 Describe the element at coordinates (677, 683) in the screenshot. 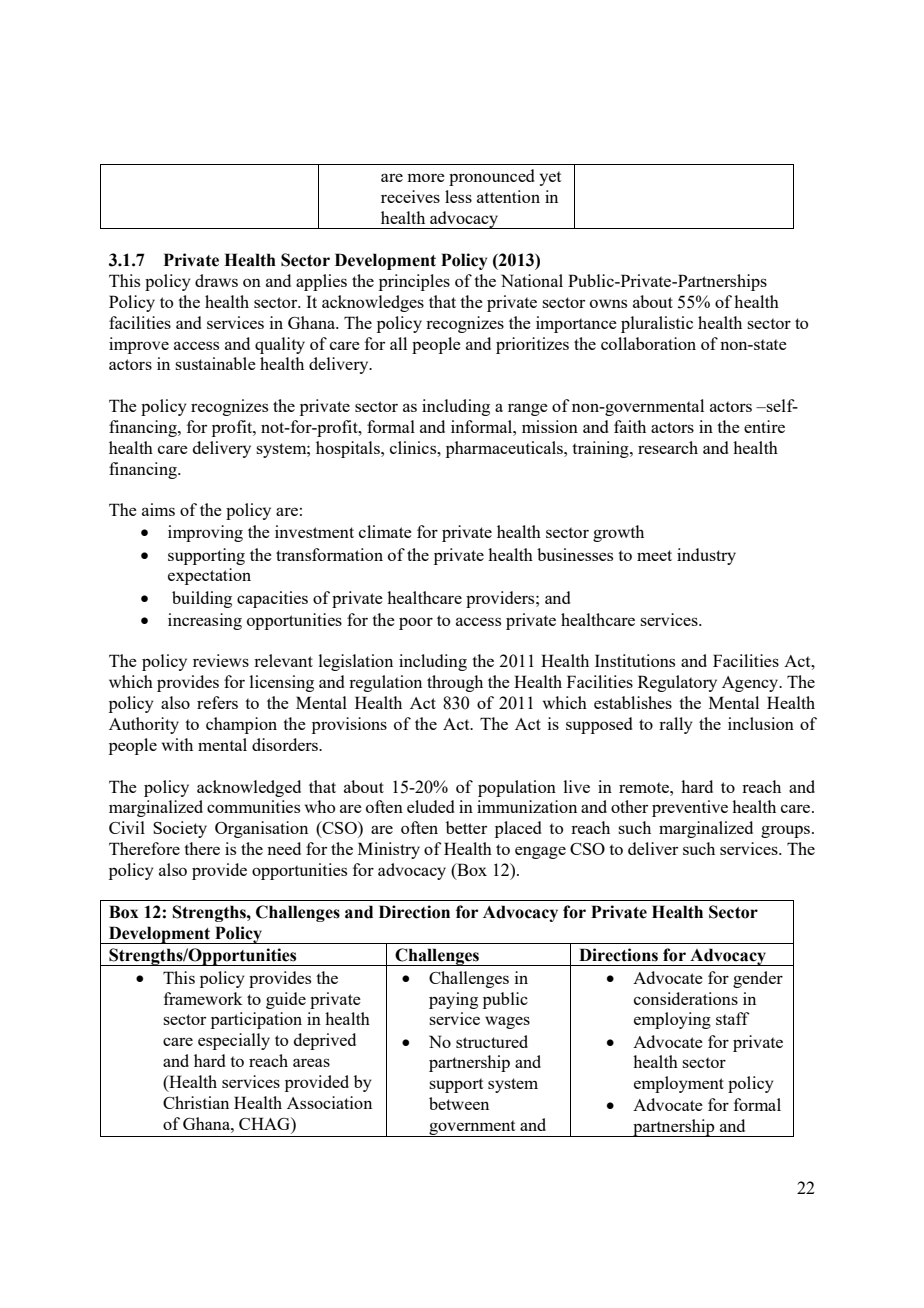

I see `Regulatory` at that location.
